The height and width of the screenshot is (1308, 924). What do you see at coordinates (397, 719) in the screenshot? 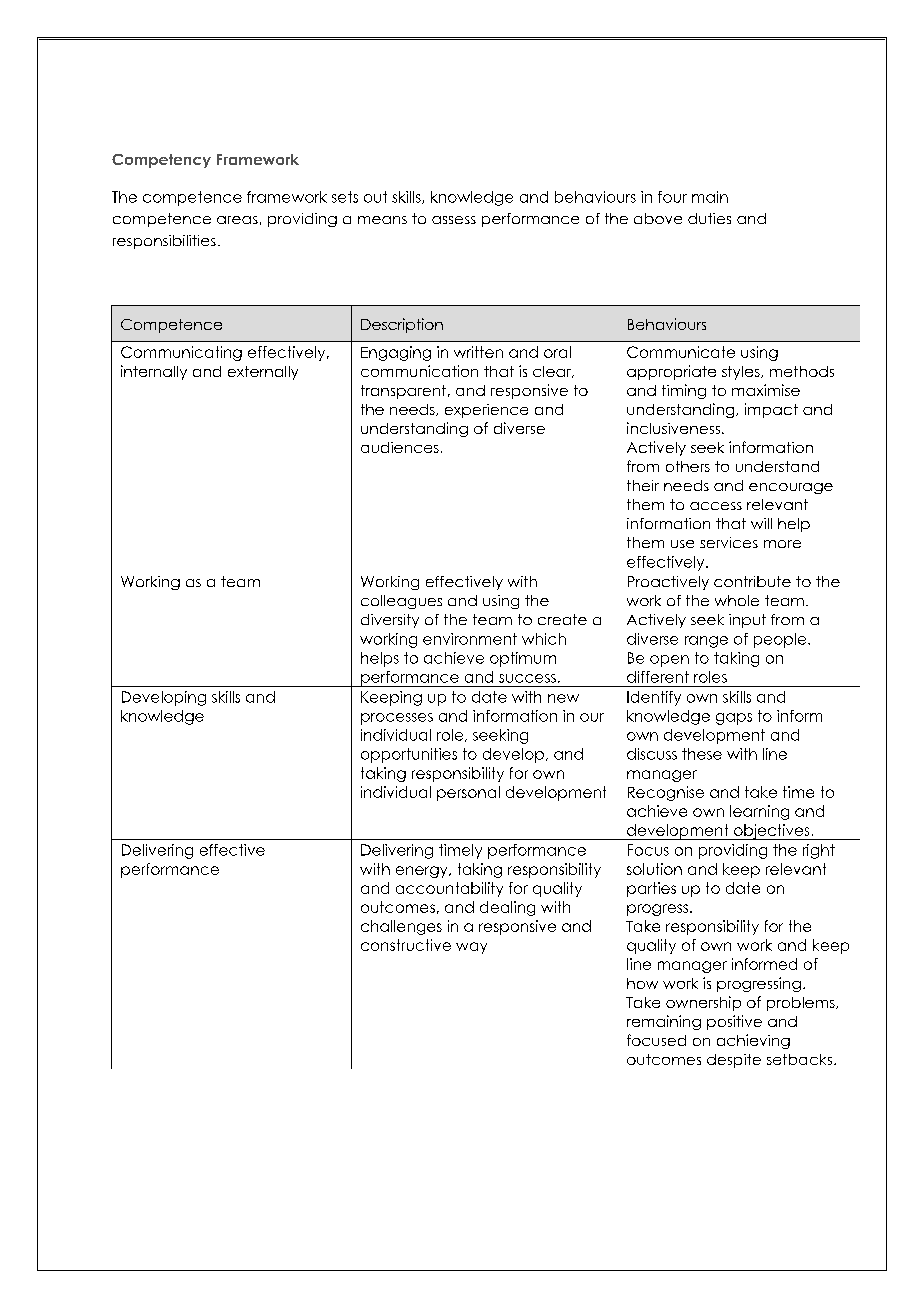
I see `processes` at bounding box center [397, 719].
